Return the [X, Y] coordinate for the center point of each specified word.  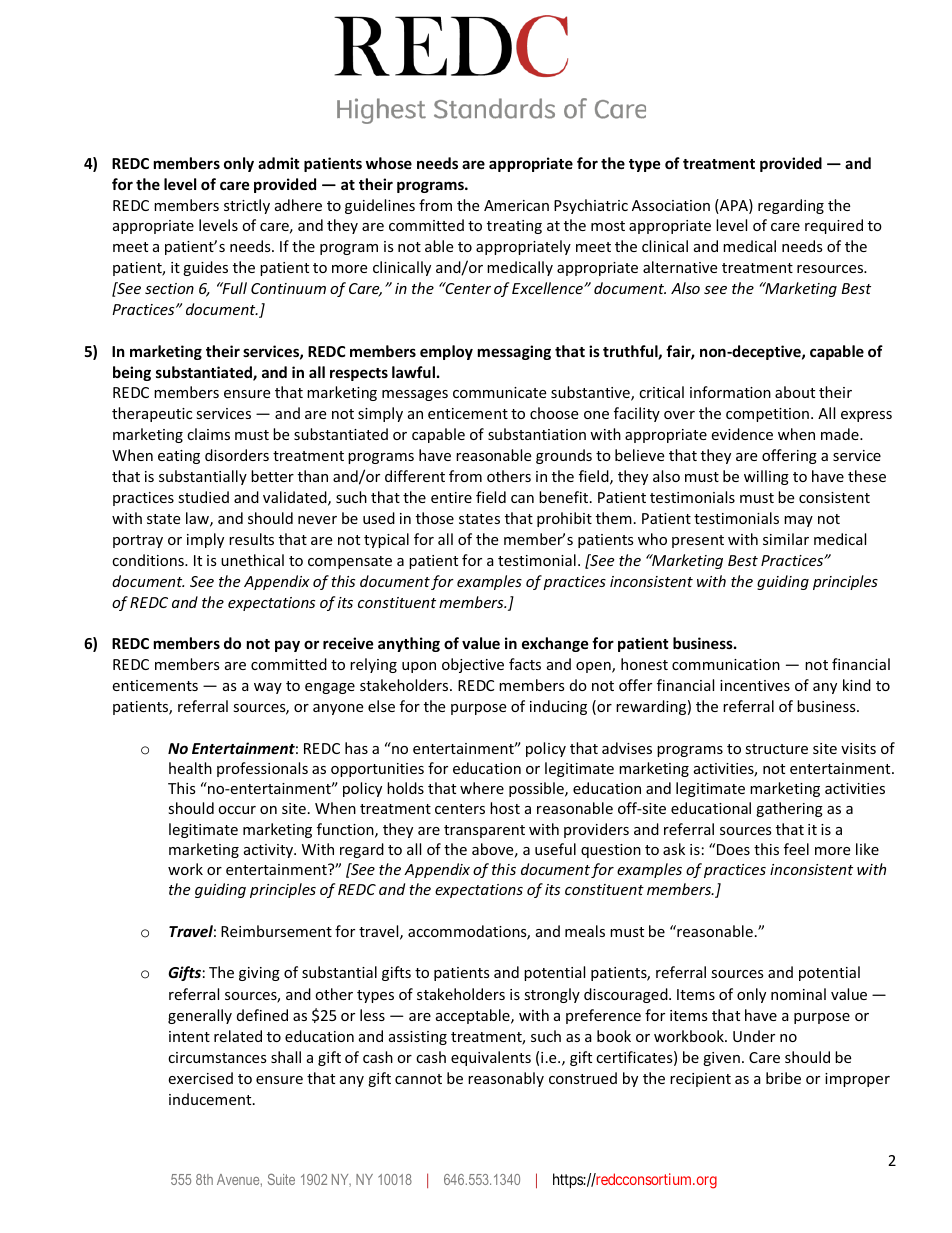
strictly [247, 206]
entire [451, 497]
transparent [484, 831]
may [798, 521]
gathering [789, 809]
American [516, 205]
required [834, 226]
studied [203, 497]
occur [237, 810]
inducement [211, 1099]
